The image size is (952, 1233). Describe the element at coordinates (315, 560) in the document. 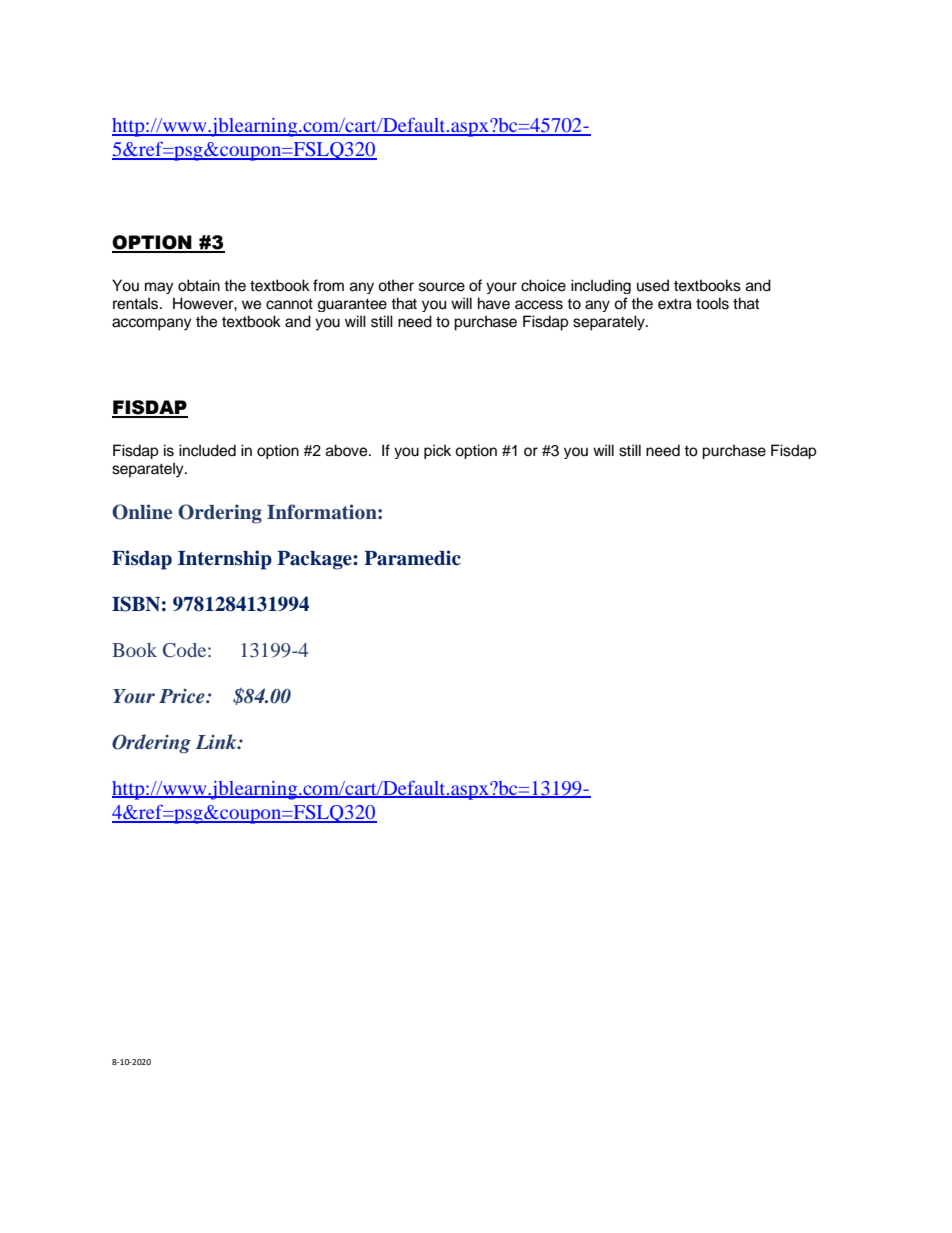

I see `Package` at that location.
